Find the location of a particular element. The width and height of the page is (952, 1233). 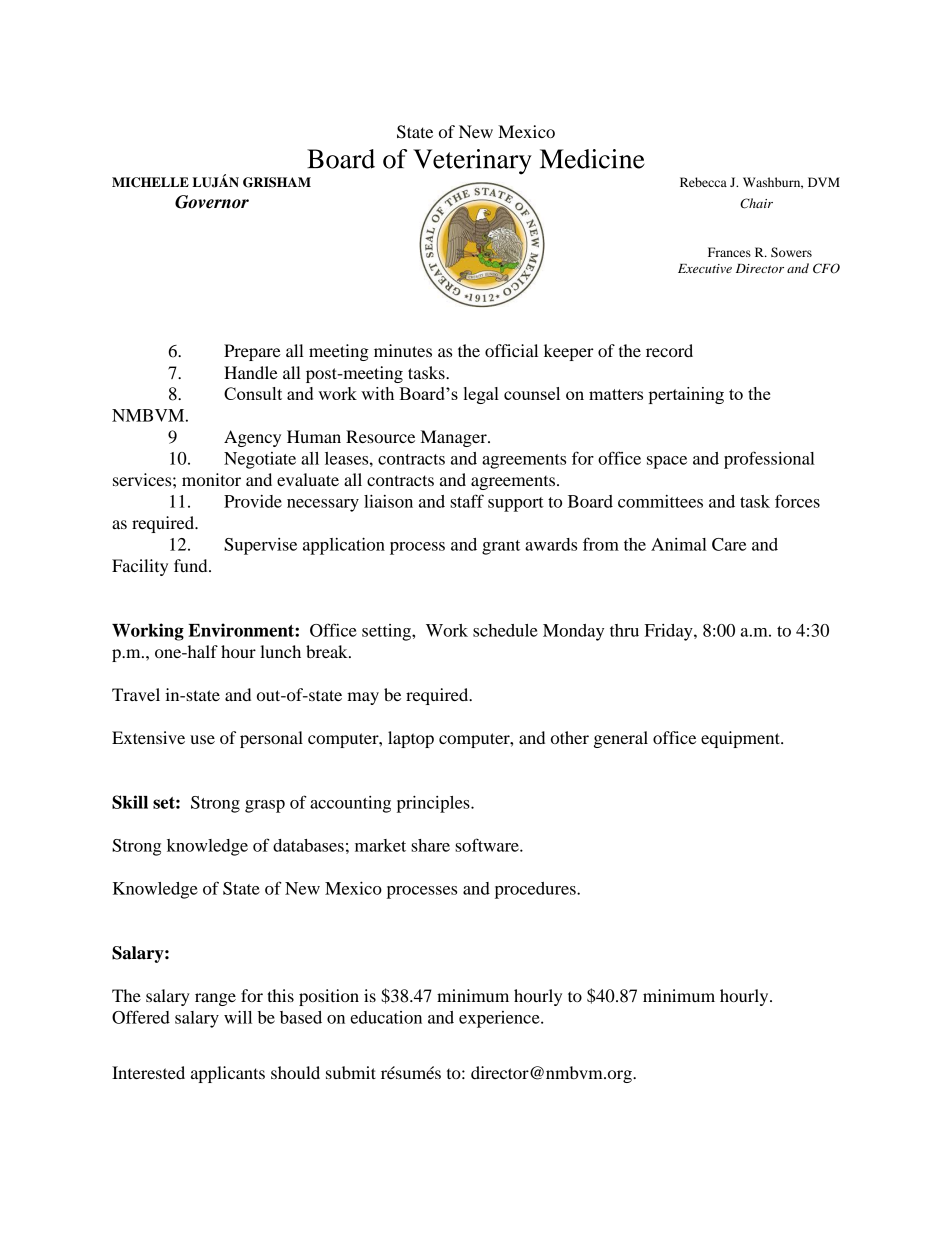

Veterinary is located at coordinates (472, 162).
